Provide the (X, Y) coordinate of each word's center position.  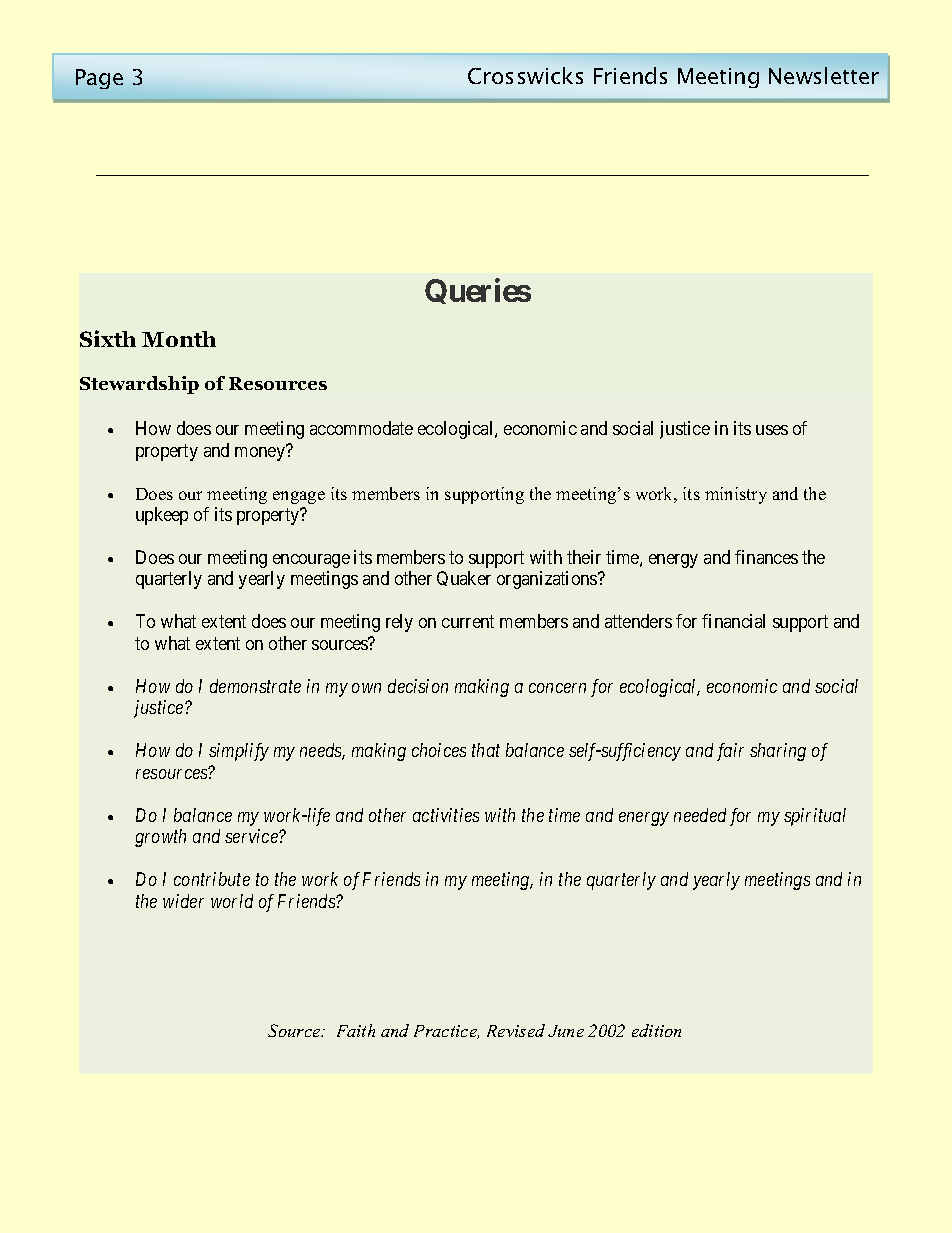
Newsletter (824, 75)
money (261, 453)
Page (99, 79)
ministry (736, 495)
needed (700, 815)
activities (446, 815)
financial (733, 621)
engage (299, 497)
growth (160, 838)
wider (183, 901)
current (468, 622)
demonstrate (255, 686)
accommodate (361, 428)
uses (772, 430)
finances (766, 557)
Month (179, 339)
